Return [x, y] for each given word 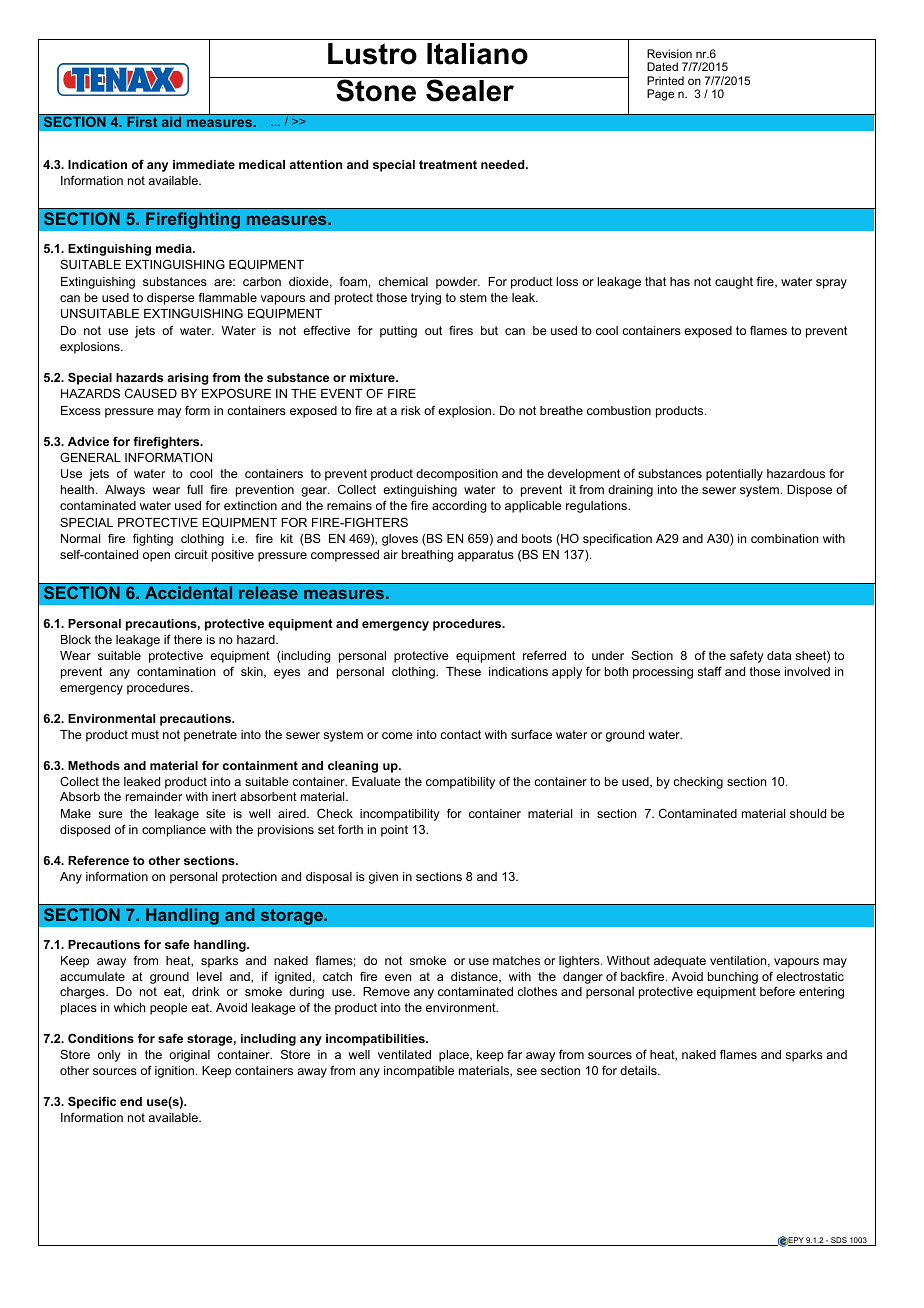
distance [475, 977]
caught [734, 283]
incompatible [419, 1072]
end [131, 1101]
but [489, 330]
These [463, 671]
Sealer [470, 89]
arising [188, 379]
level [209, 976]
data [779, 655]
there [188, 639]
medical [262, 164]
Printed [665, 80]
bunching [733, 978]
